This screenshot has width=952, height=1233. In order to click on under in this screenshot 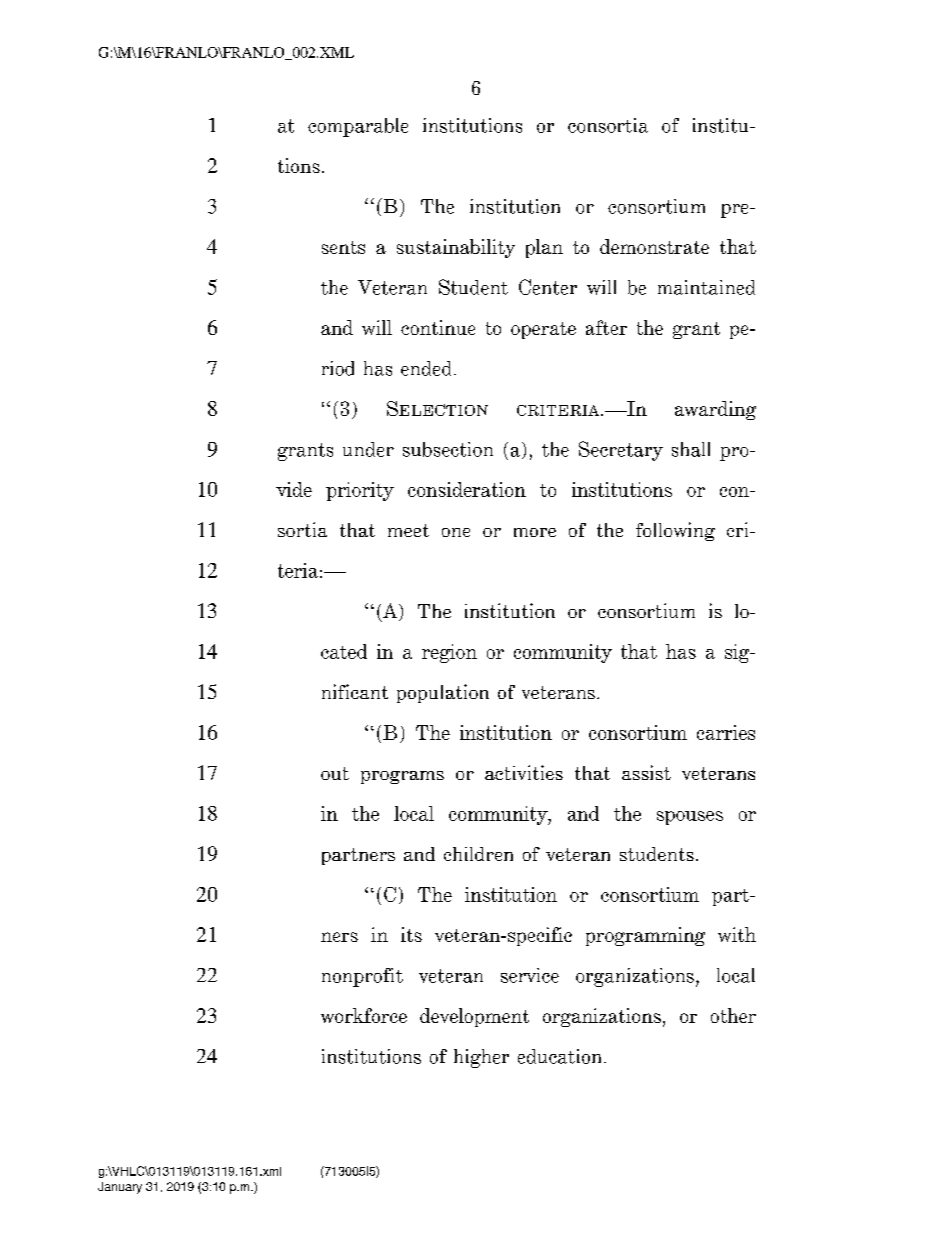, I will do `click(368, 449)`.
